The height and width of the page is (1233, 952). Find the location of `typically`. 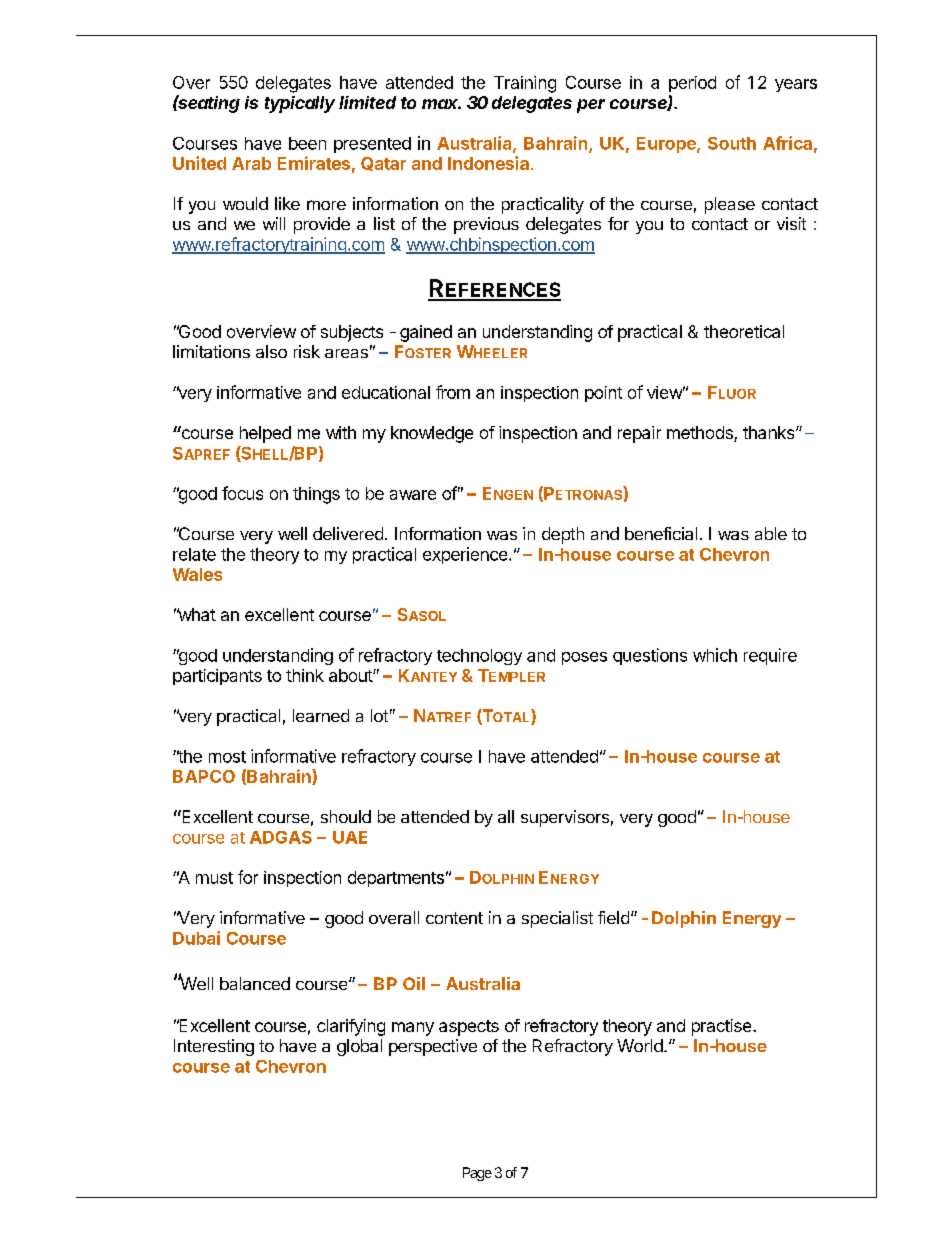

typically is located at coordinates (300, 104).
